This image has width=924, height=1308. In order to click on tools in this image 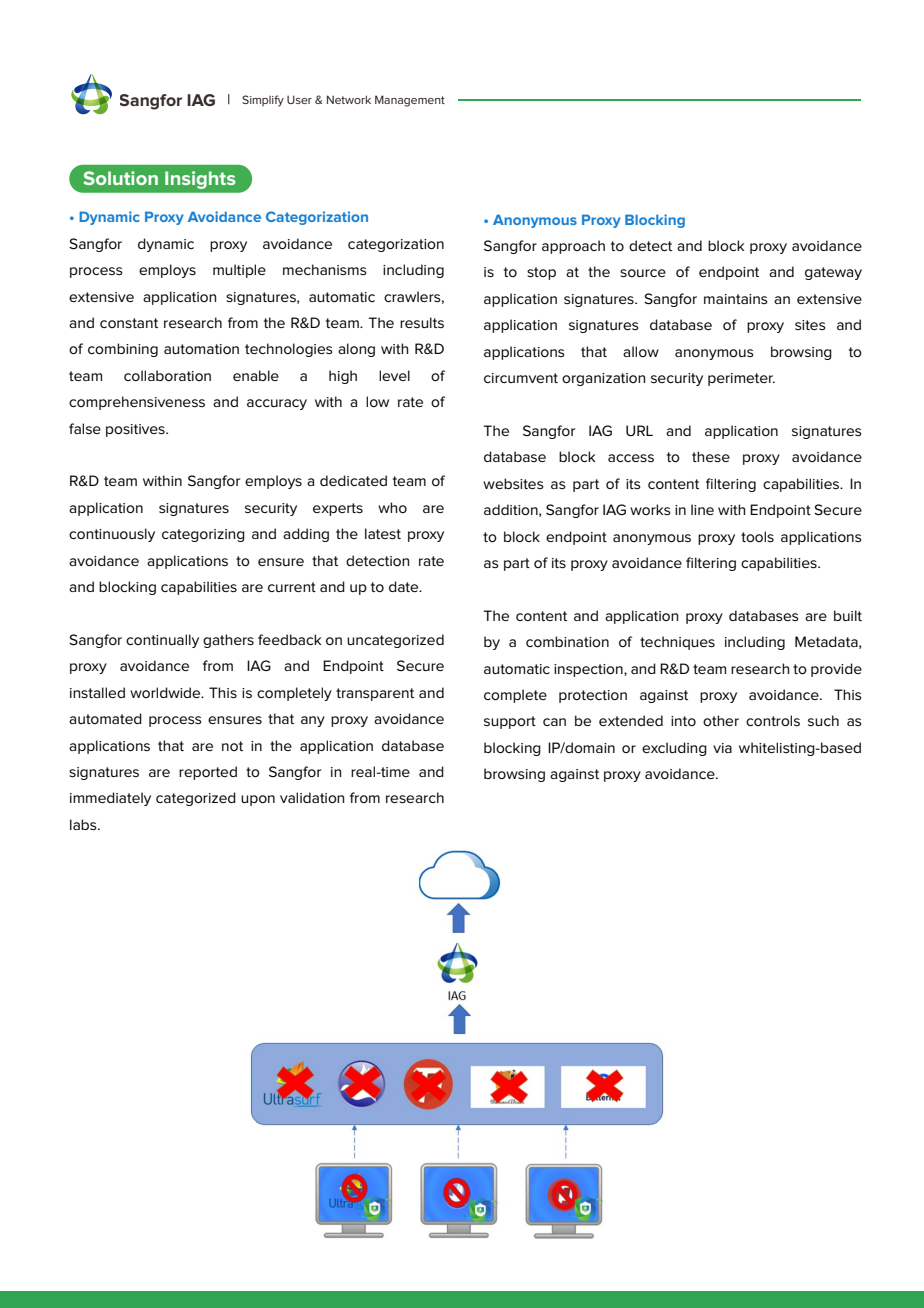, I will do `click(757, 536)`.
